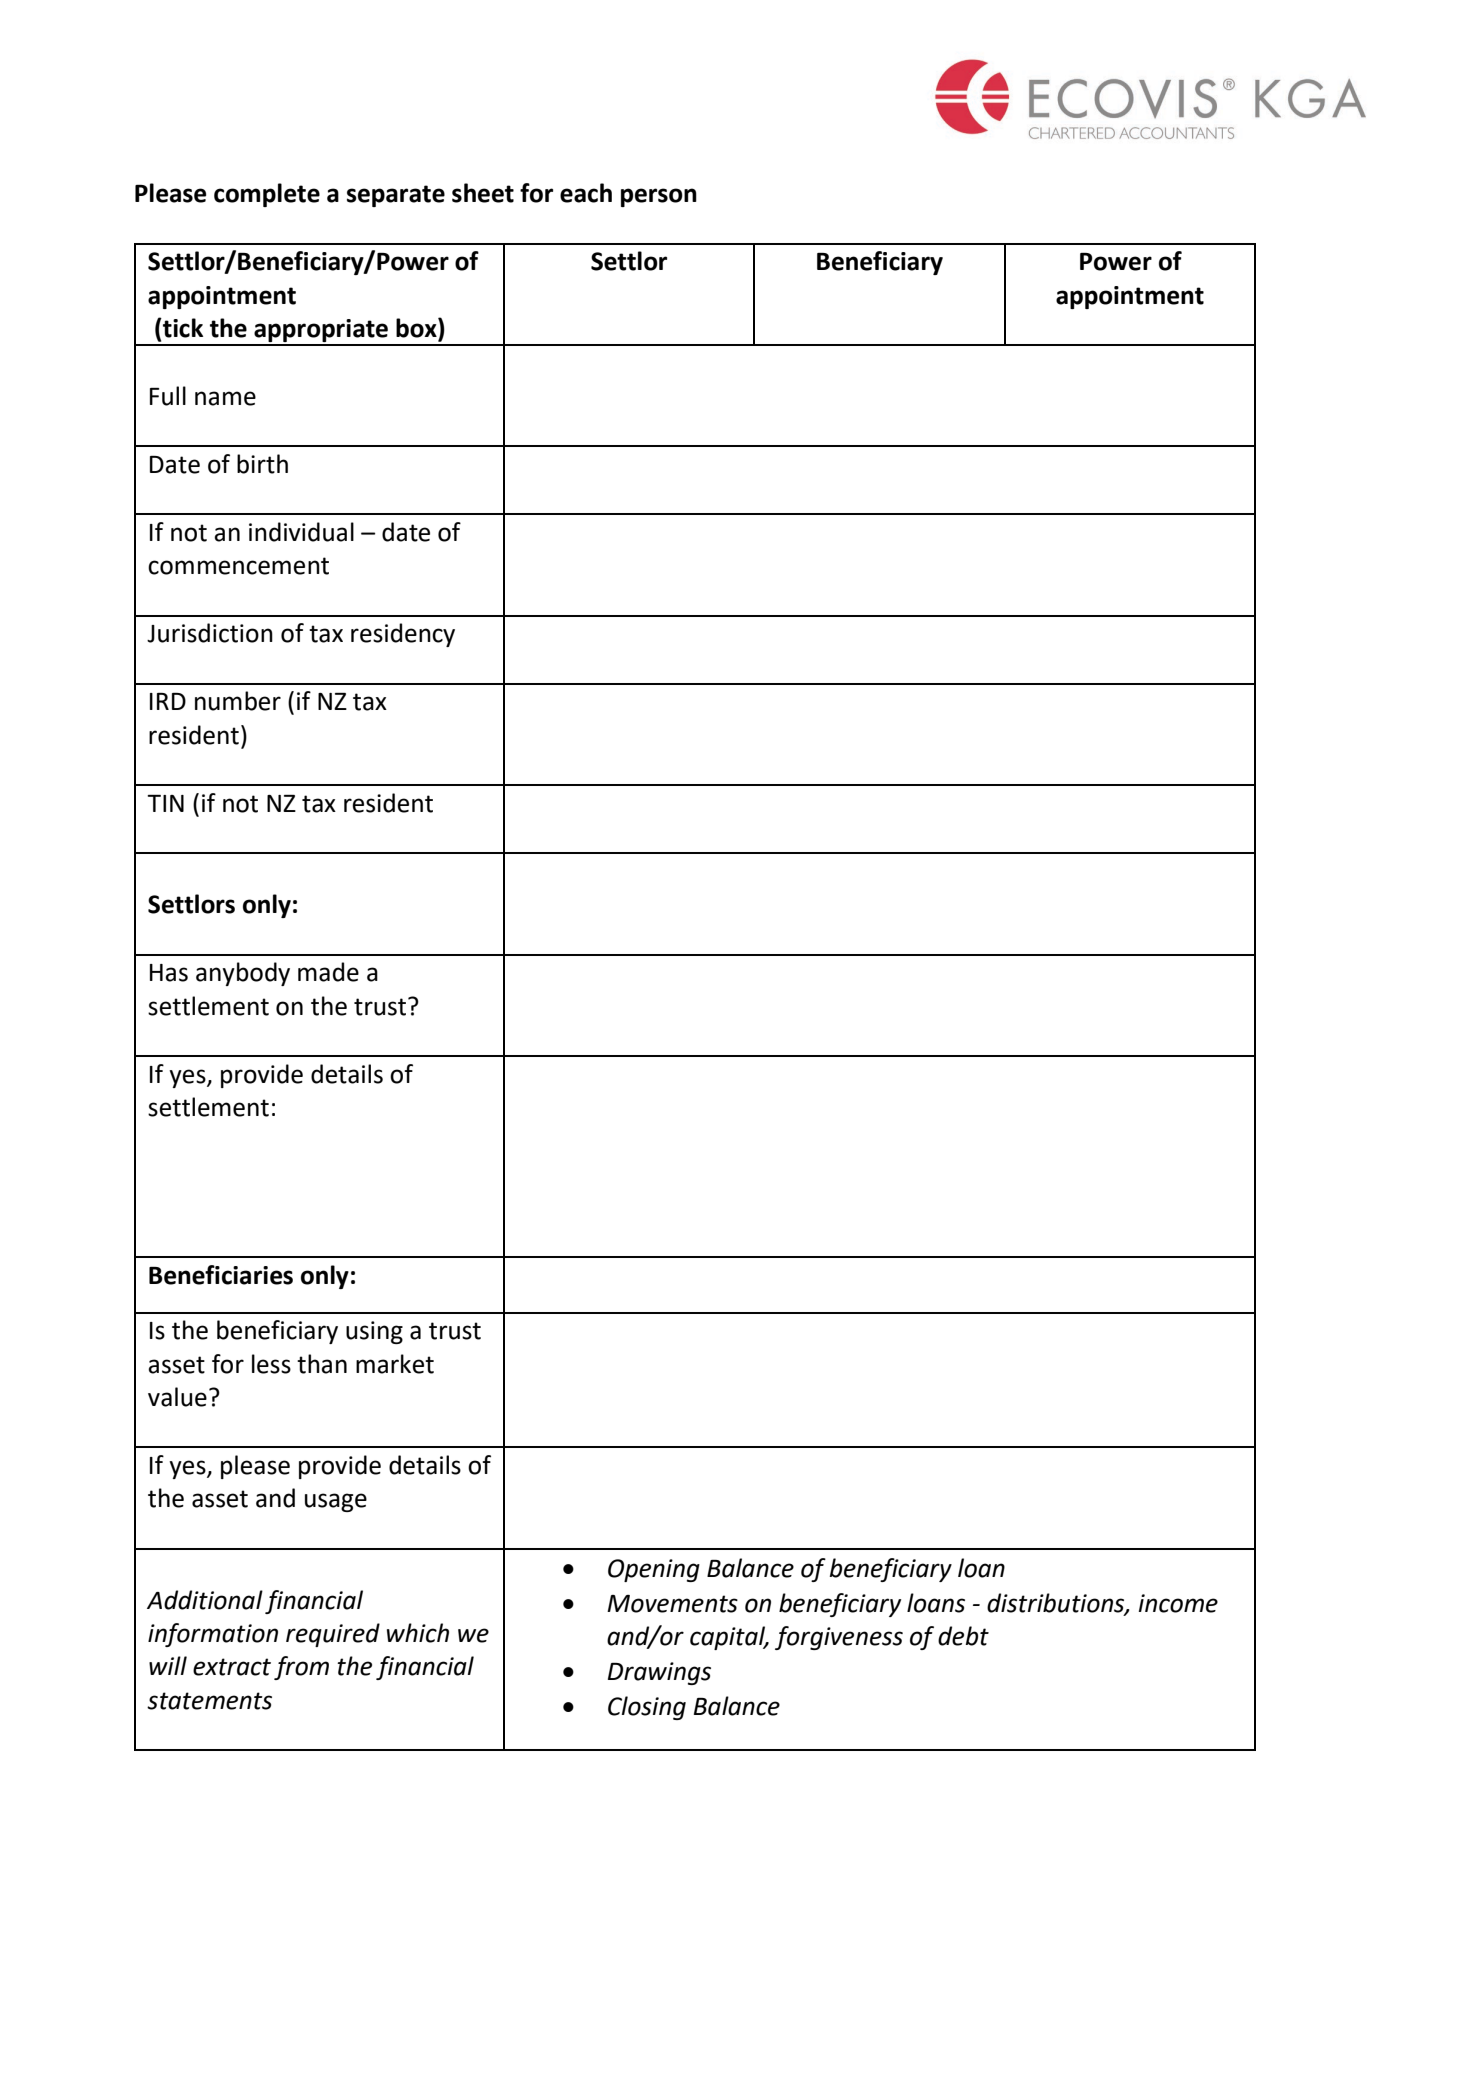  I want to click on residency, so click(403, 635).
